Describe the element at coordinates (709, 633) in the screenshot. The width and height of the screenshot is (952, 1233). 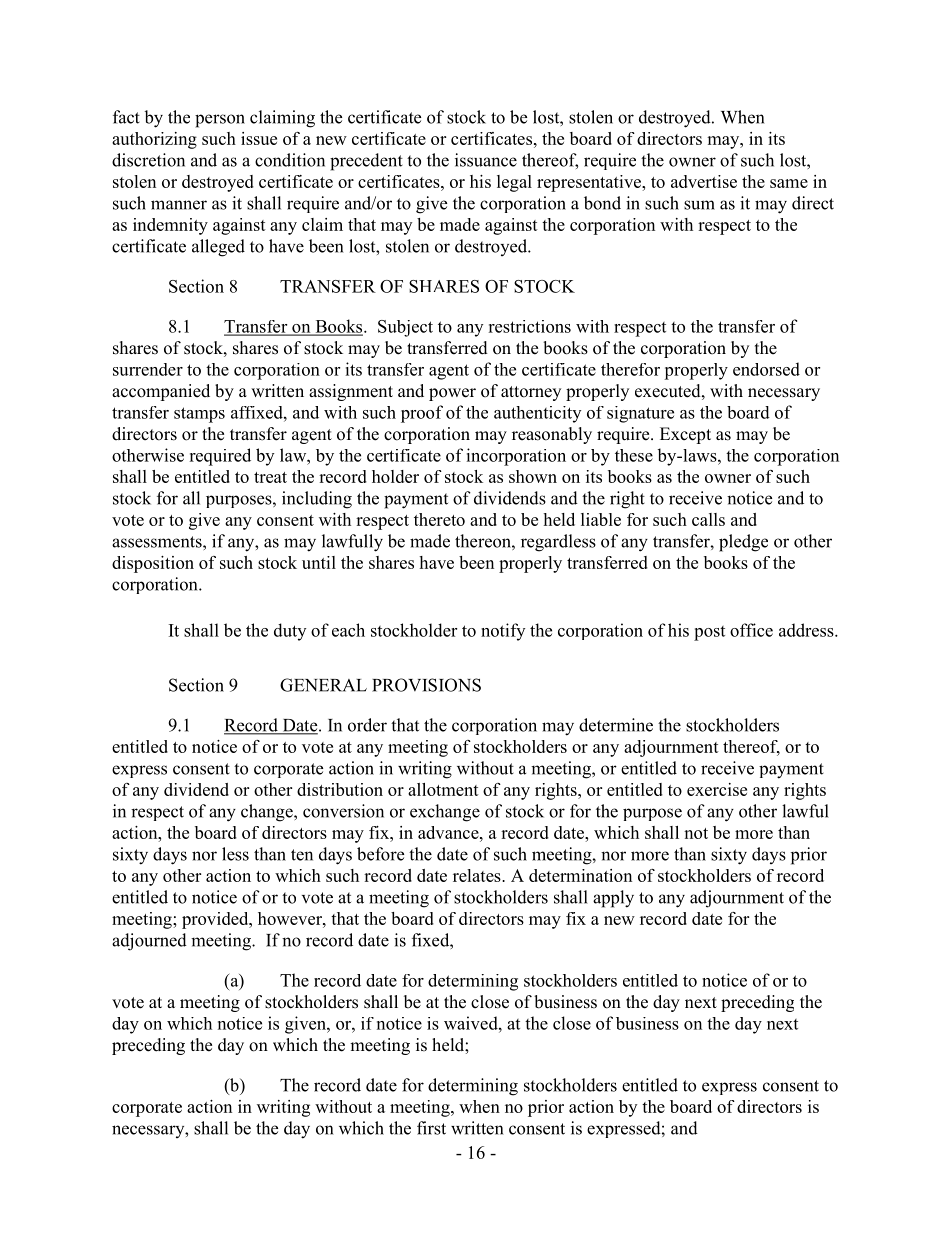
I see `post` at that location.
